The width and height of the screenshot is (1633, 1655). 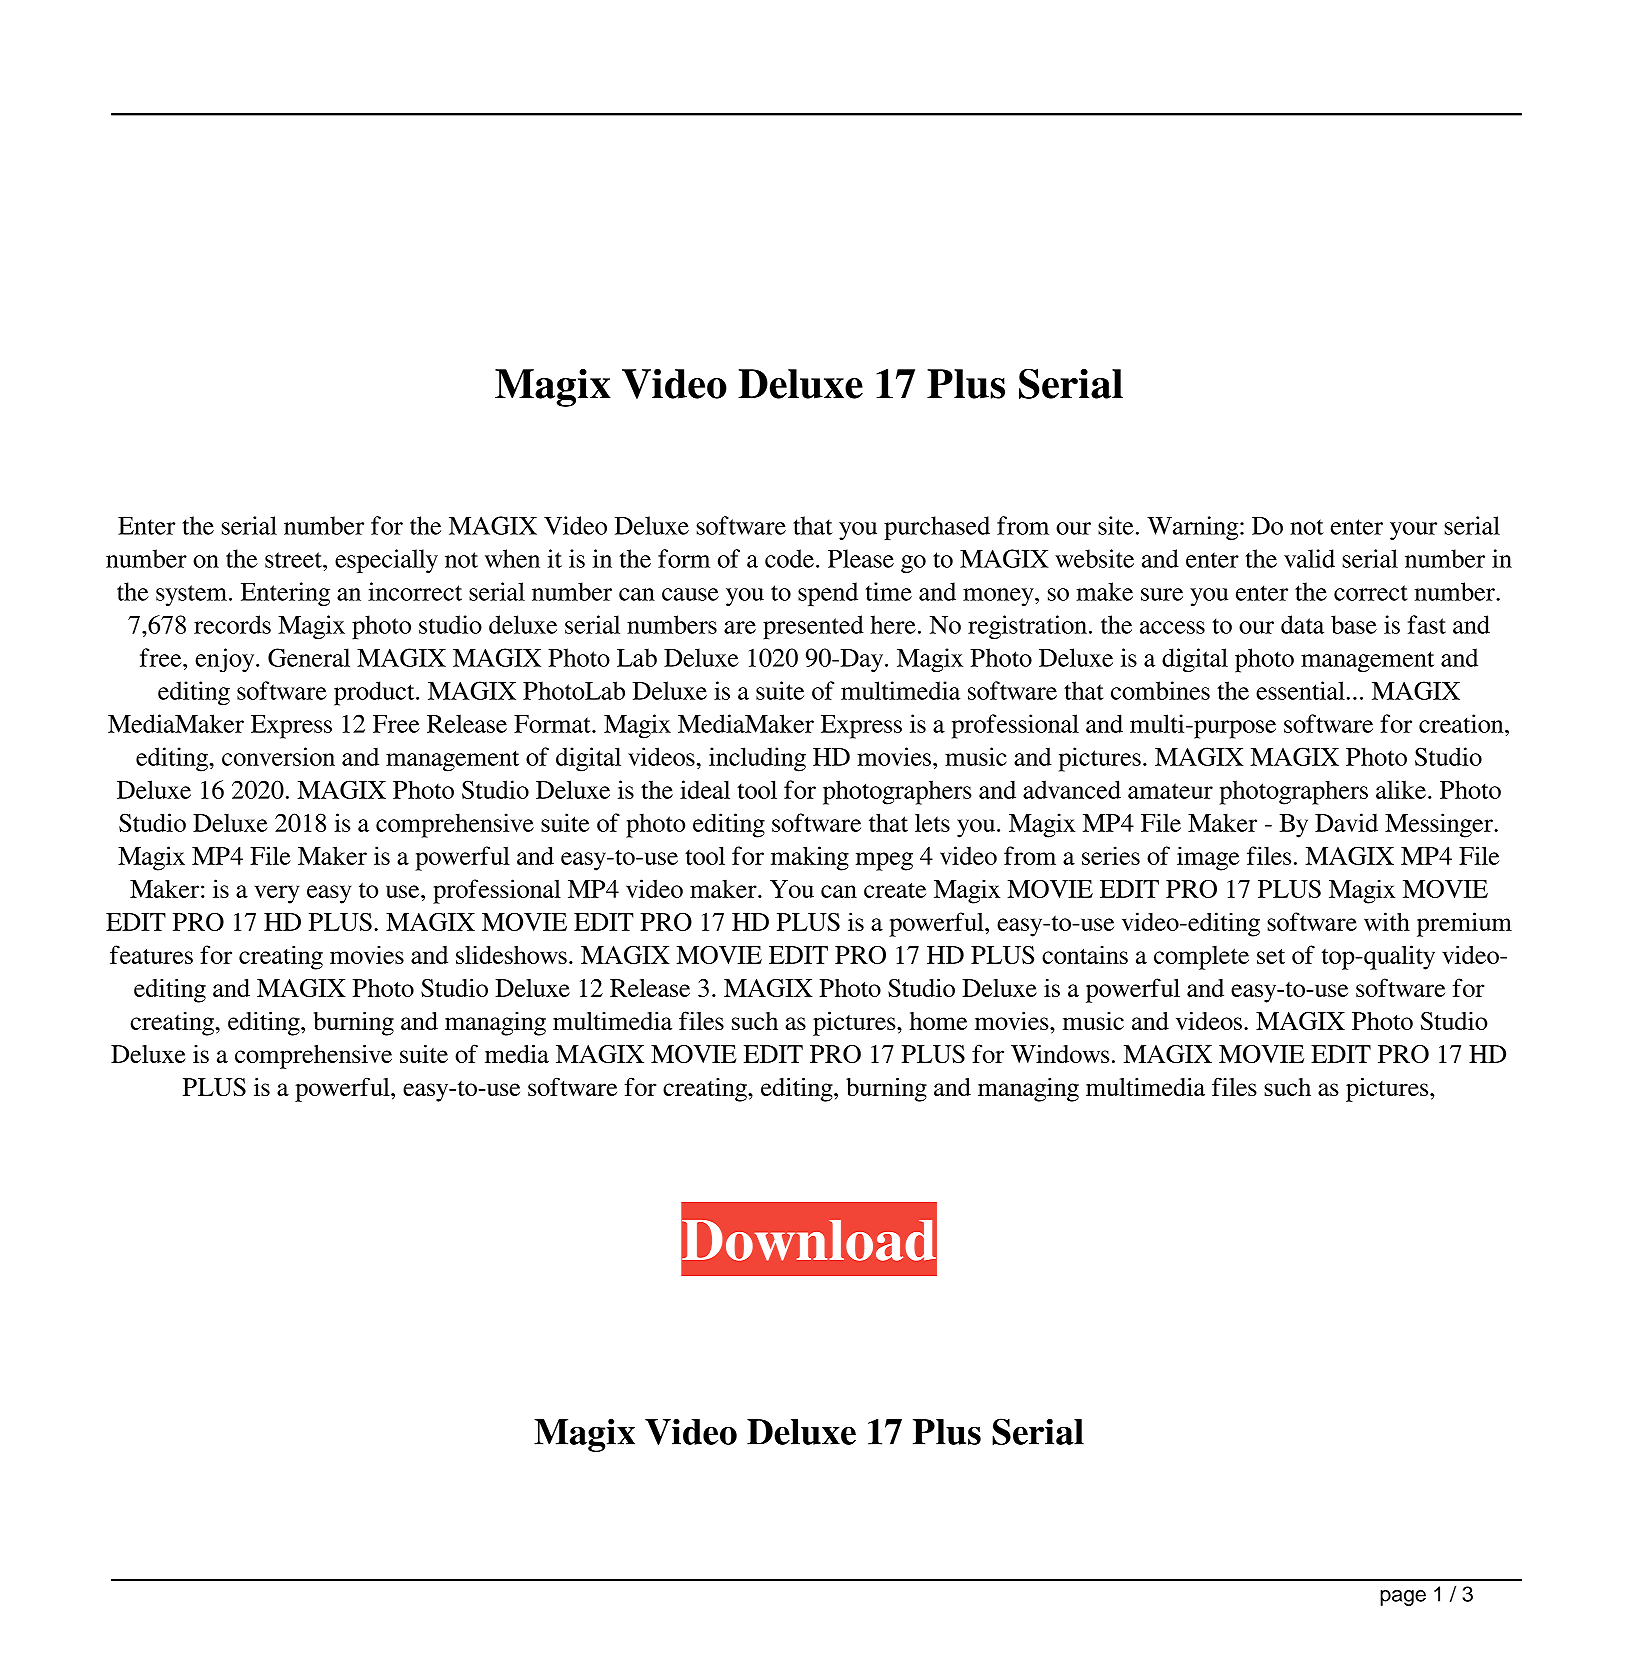 I want to click on code, so click(x=789, y=558).
